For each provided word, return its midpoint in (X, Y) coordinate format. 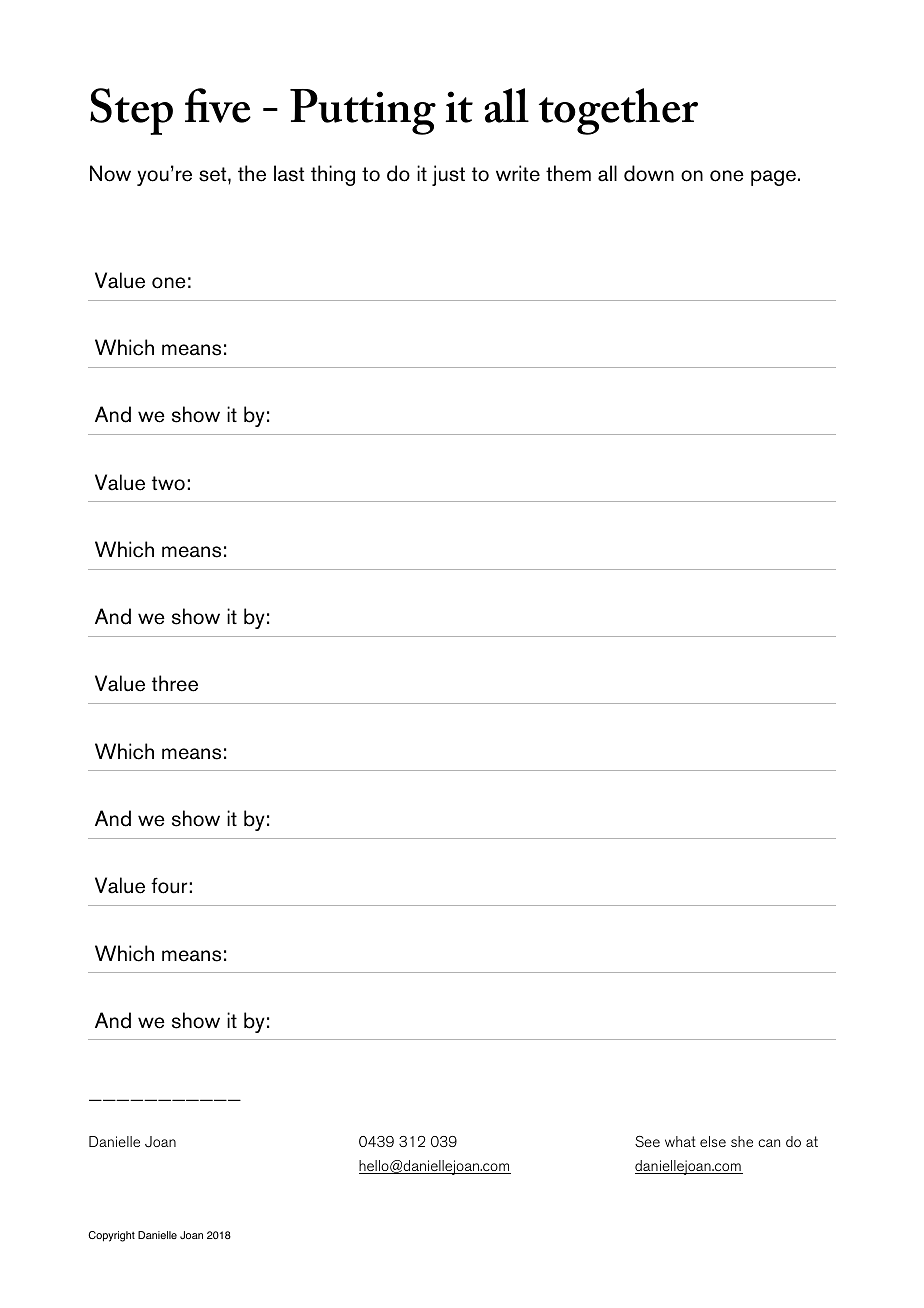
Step (131, 111)
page (773, 178)
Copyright (111, 1236)
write (518, 173)
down (649, 173)
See (647, 1141)
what (680, 1141)
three (175, 683)
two (168, 483)
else (713, 1141)
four (170, 885)
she (742, 1141)
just (448, 175)
